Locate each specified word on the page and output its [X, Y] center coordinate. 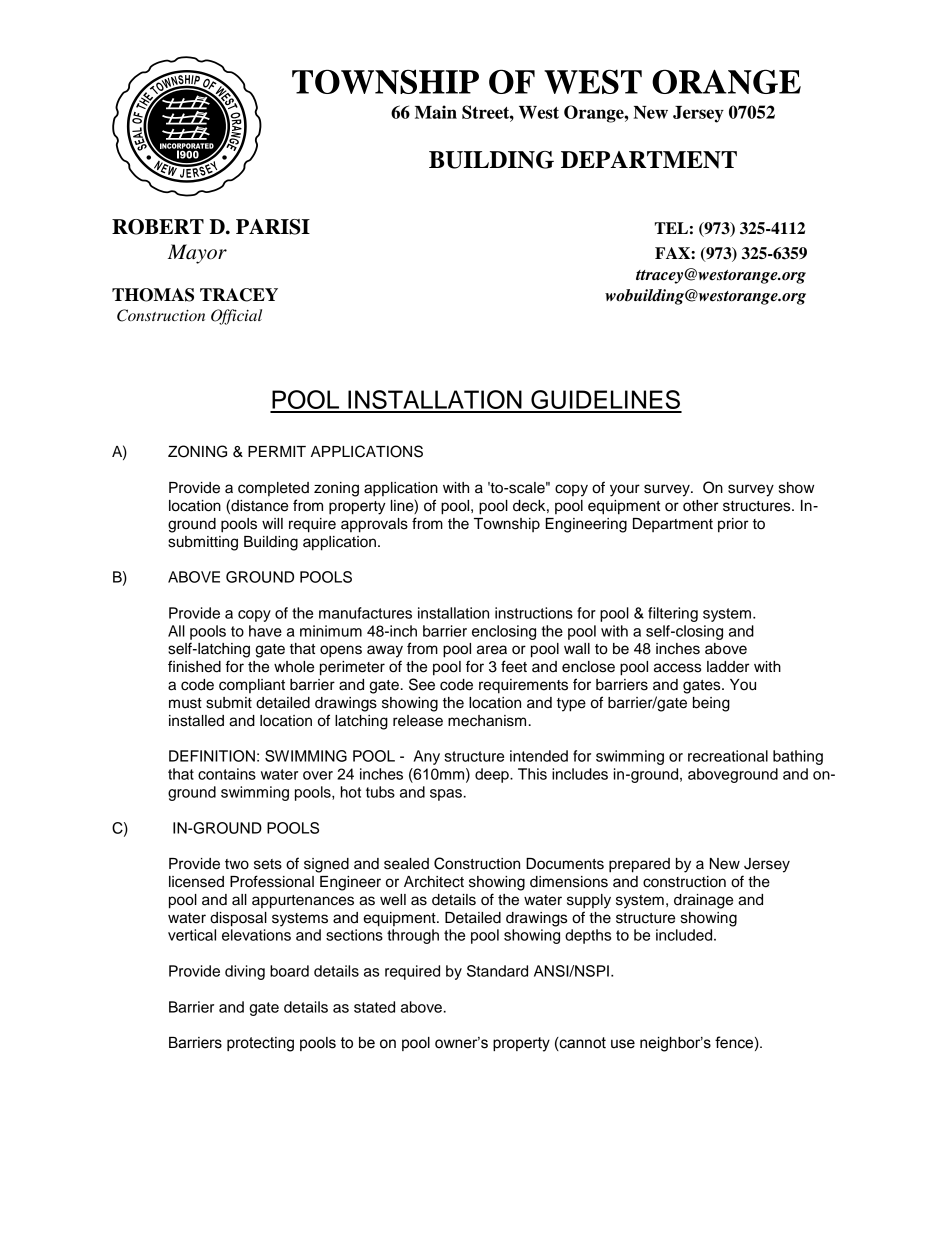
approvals [374, 525]
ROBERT [158, 227]
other [700, 506]
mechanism [487, 721]
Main [436, 112]
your [625, 490]
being [711, 704]
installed [196, 721]
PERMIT [277, 451]
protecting [260, 1044]
